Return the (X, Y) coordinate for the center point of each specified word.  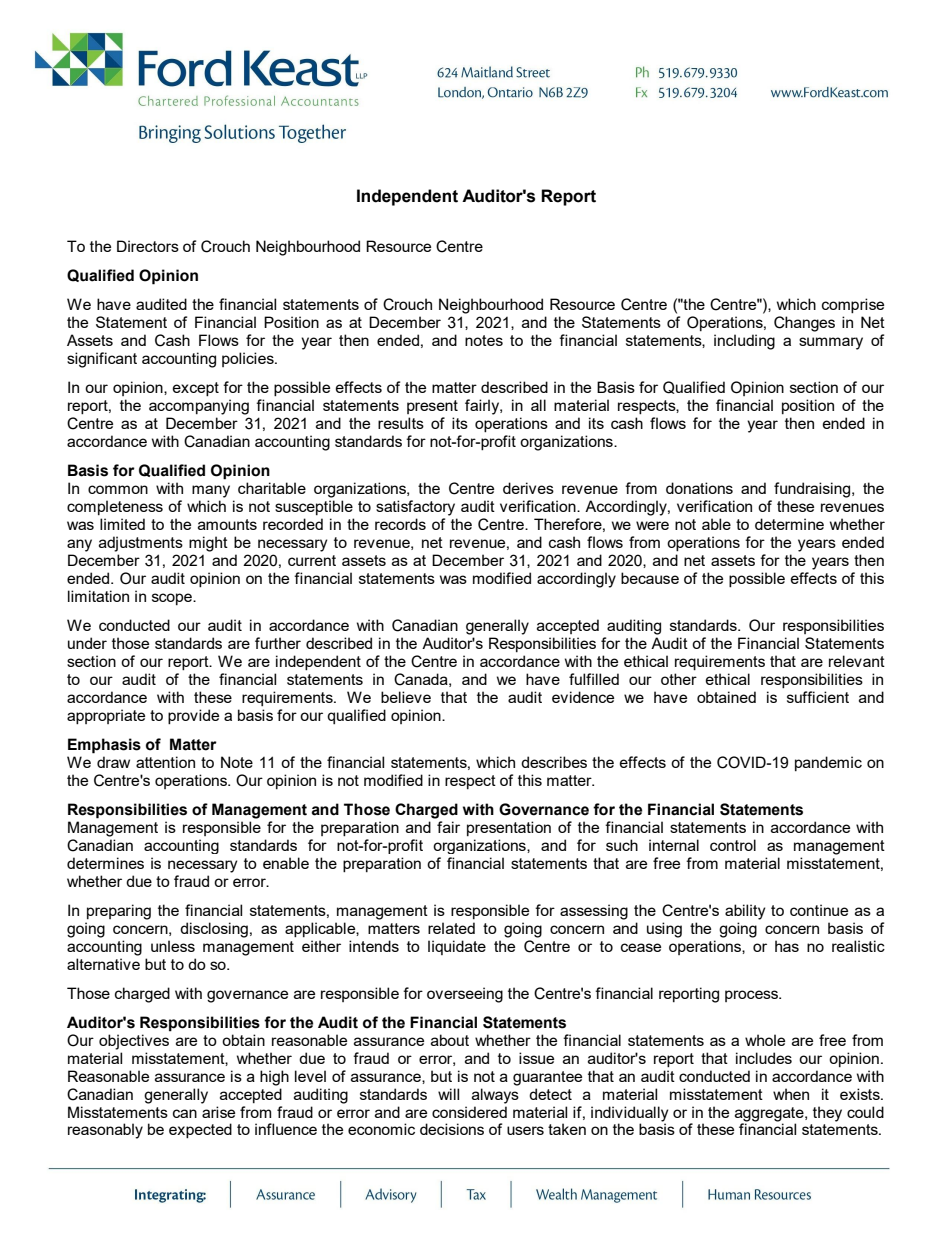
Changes (804, 324)
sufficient (818, 697)
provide (193, 716)
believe (406, 697)
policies (249, 359)
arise (218, 1112)
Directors (148, 246)
